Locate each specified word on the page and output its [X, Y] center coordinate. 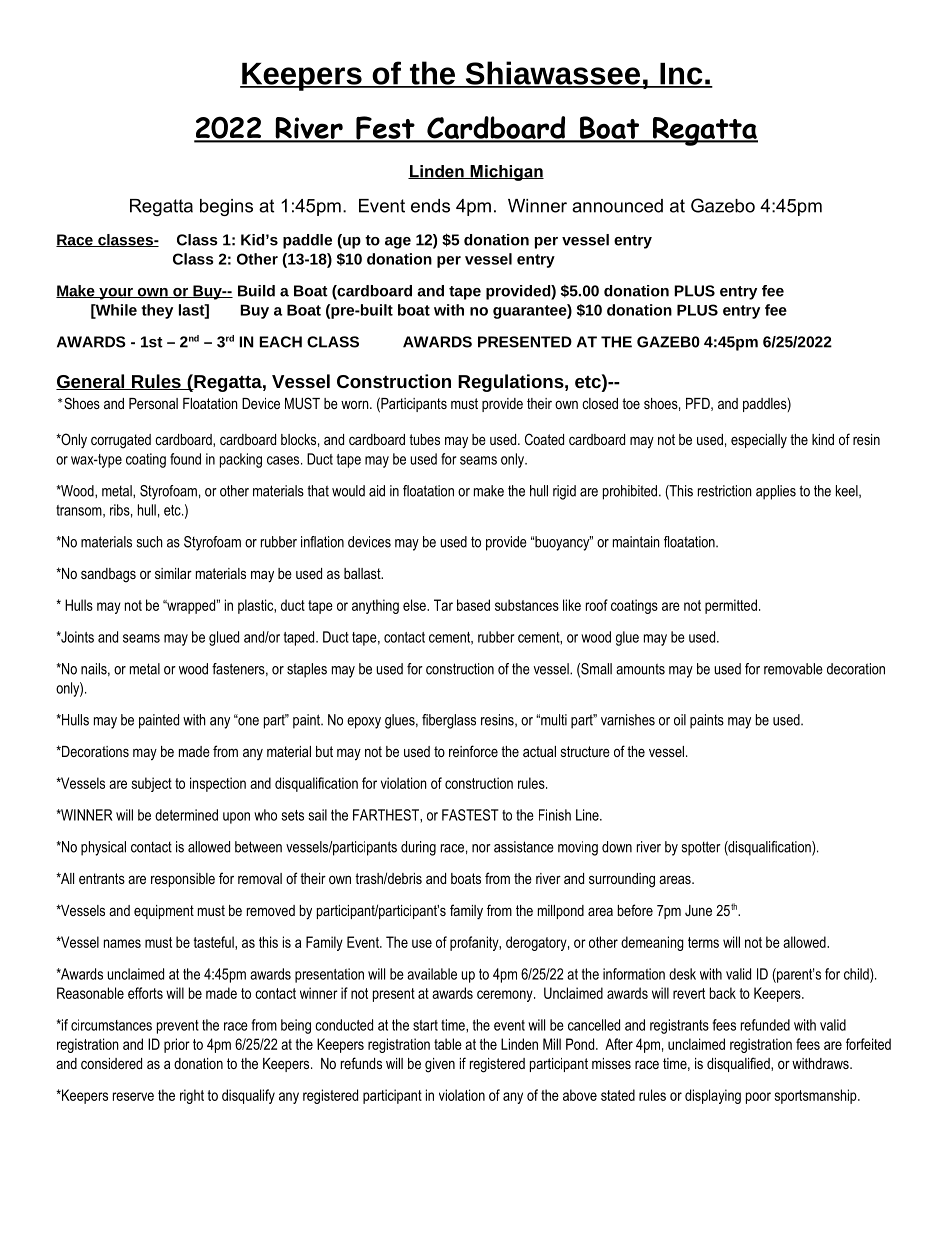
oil [680, 720]
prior [177, 1045]
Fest [385, 129]
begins [226, 207]
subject [152, 784]
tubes [424, 439]
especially [759, 441]
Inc [681, 75]
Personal [153, 403]
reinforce [473, 751]
